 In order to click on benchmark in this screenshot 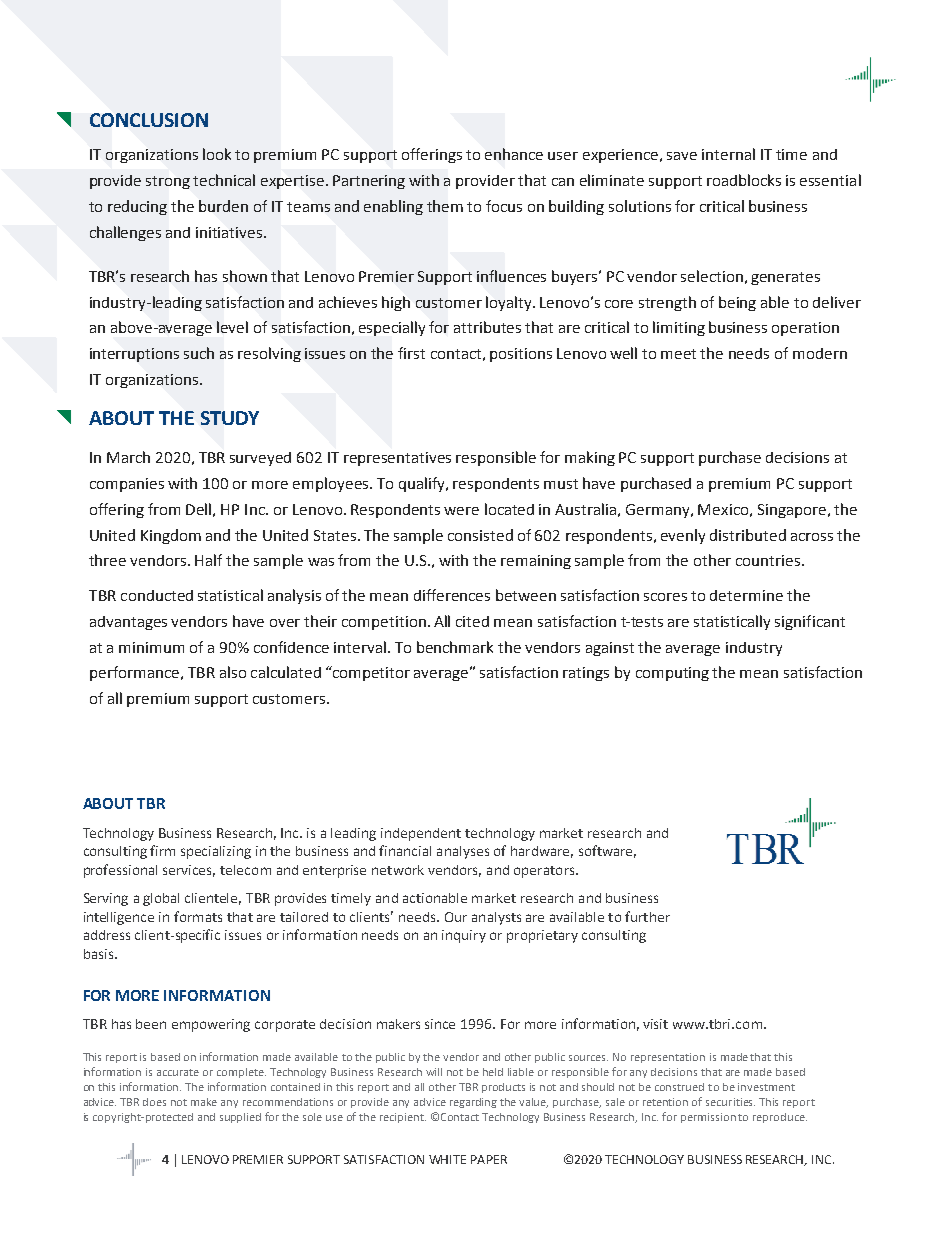, I will do `click(455, 647)`.
